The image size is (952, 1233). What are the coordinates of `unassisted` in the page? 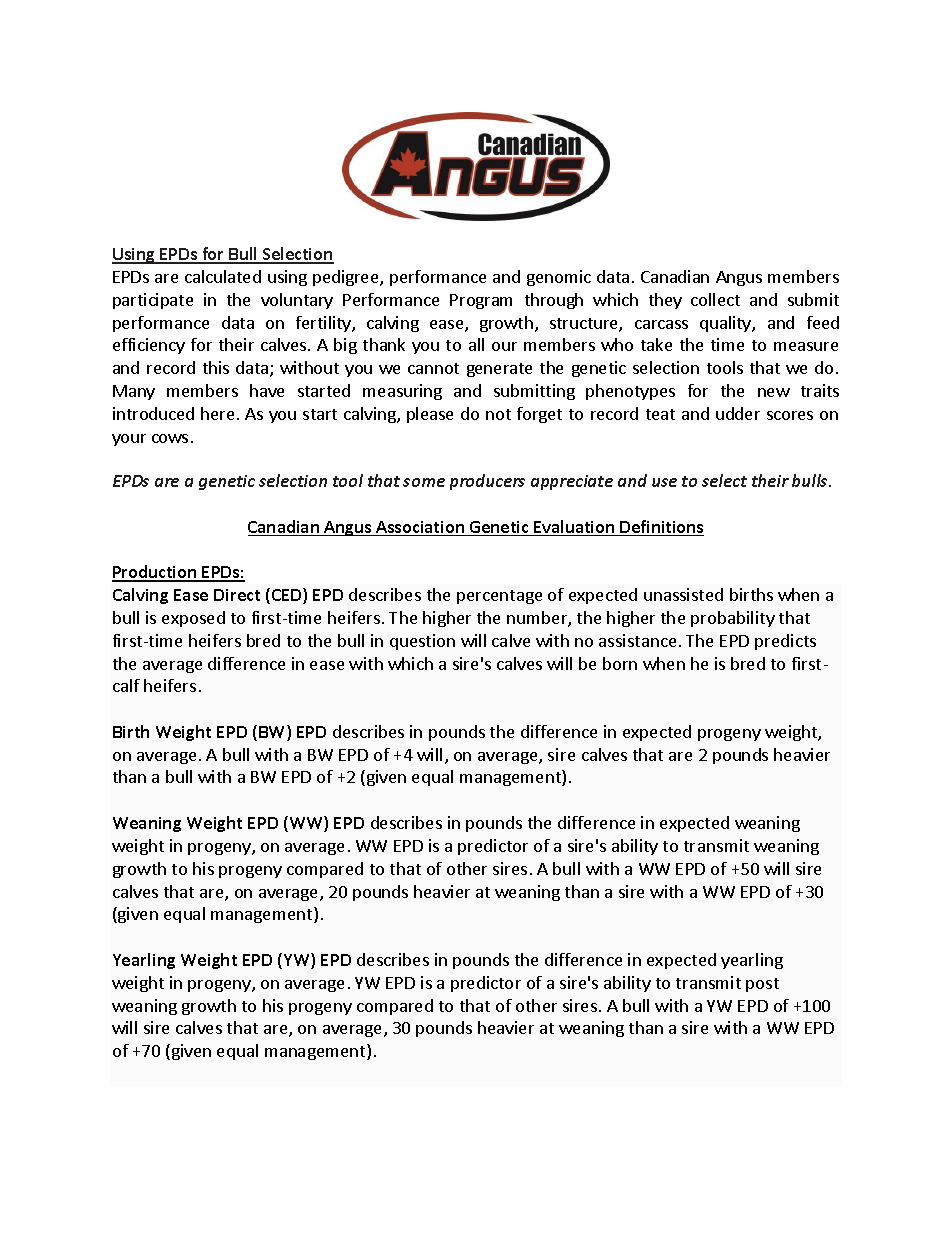 It's located at (683, 594).
